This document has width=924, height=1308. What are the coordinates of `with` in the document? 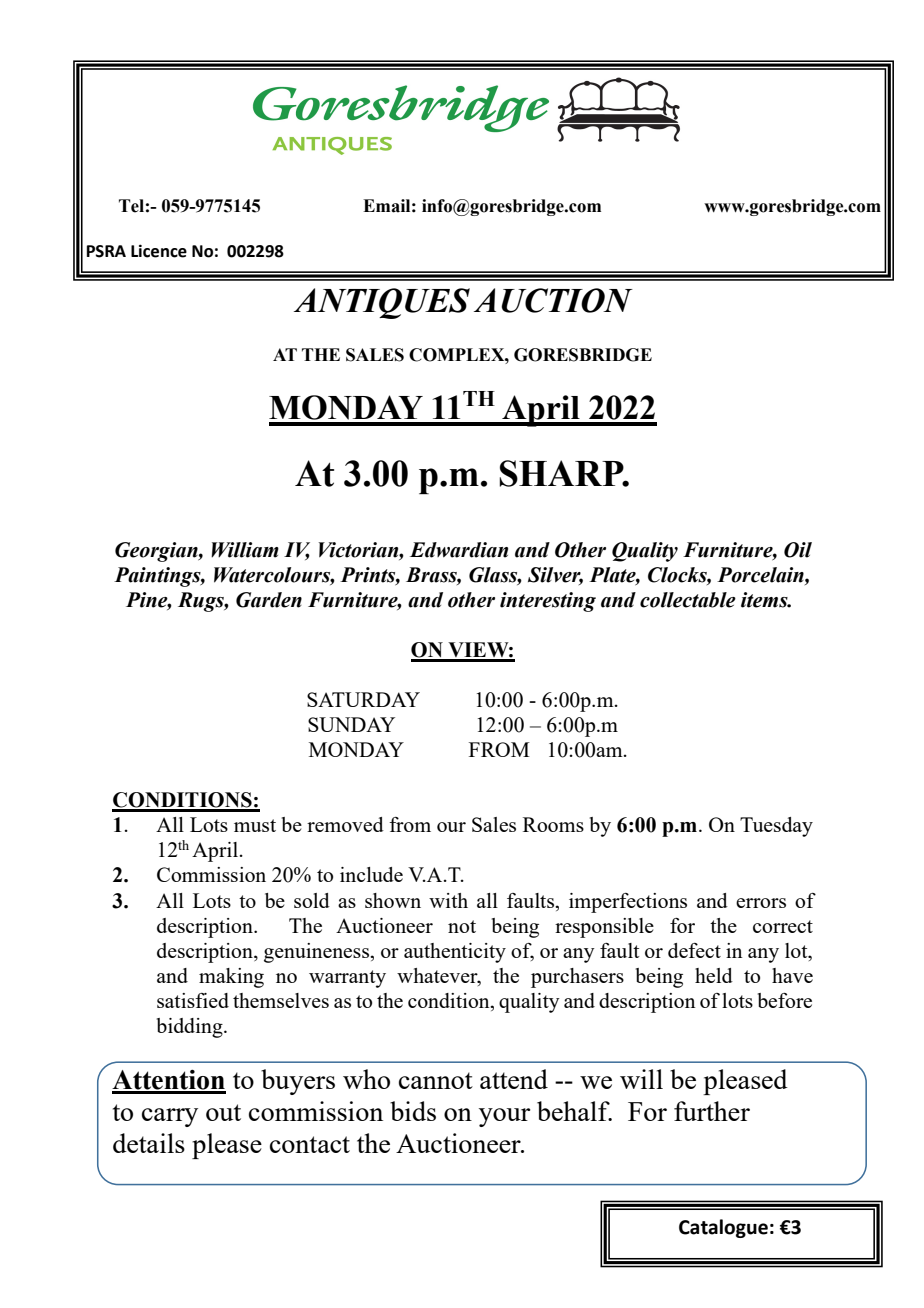 It's located at (448, 900).
